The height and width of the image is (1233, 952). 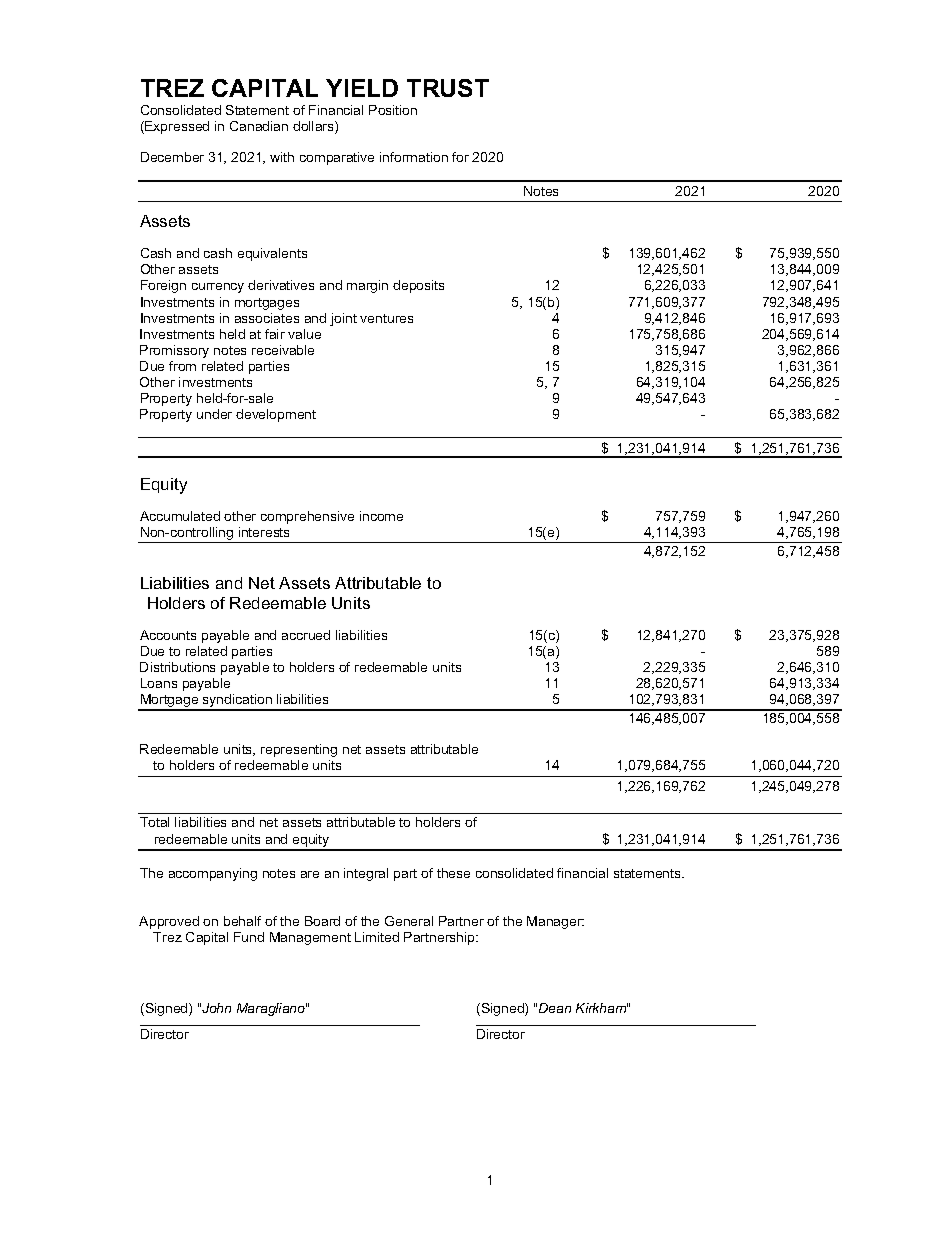 What do you see at coordinates (168, 635) in the image?
I see `Accounts` at bounding box center [168, 635].
